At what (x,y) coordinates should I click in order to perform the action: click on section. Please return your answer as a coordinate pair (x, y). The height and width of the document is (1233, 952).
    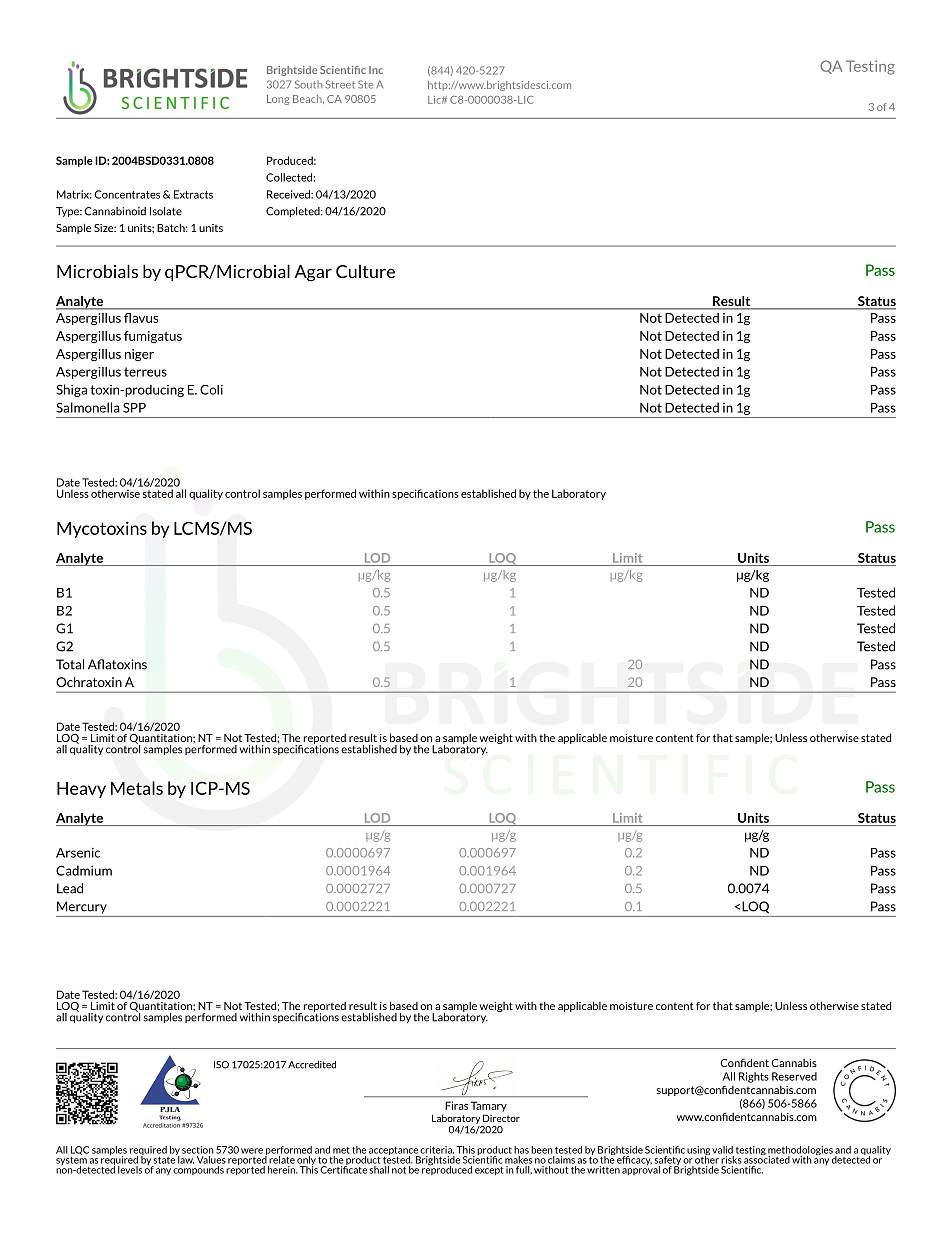
    Looking at the image, I should click on (198, 1150).
